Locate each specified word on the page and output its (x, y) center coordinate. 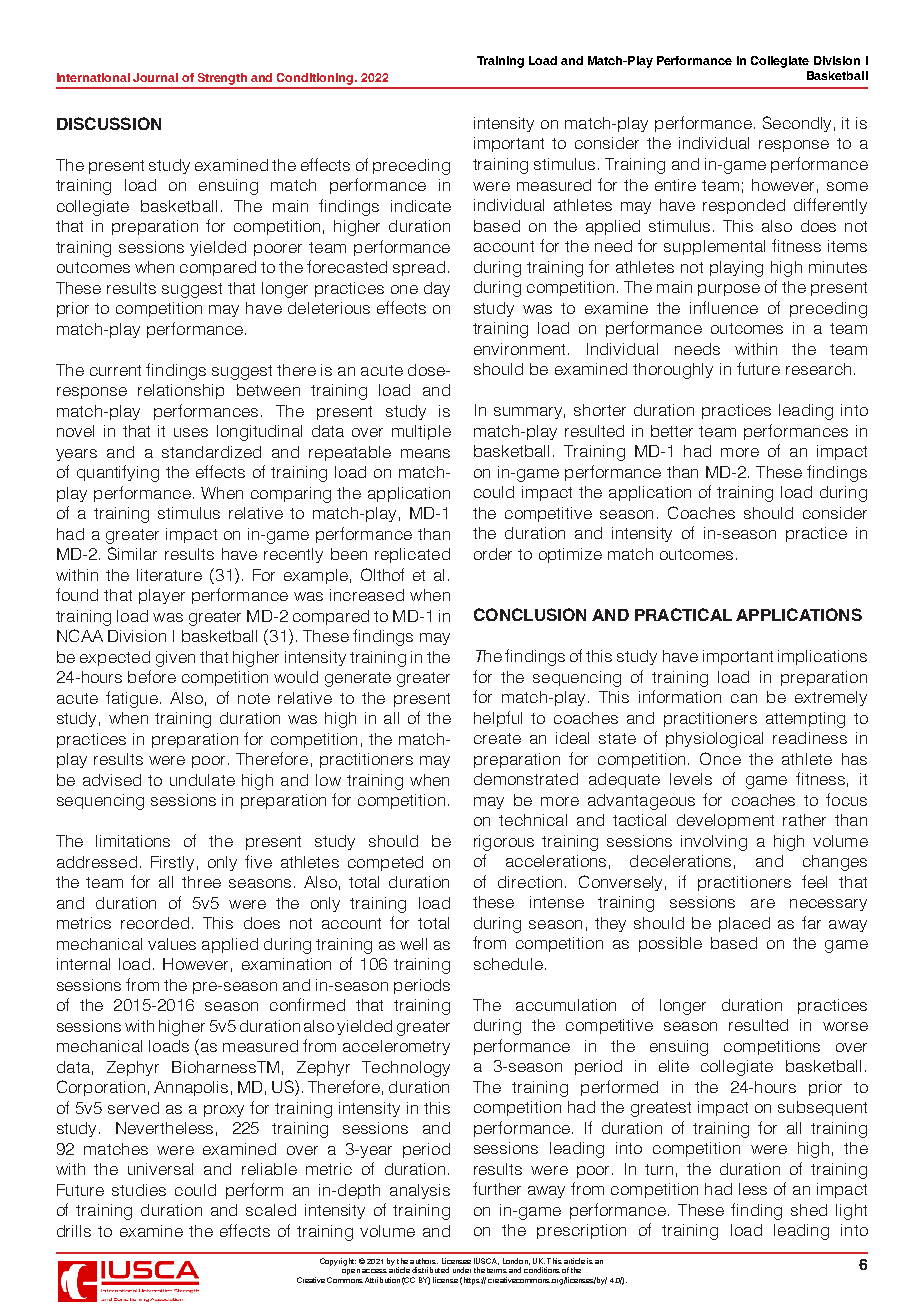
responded (744, 206)
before (152, 676)
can (744, 698)
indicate (421, 206)
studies (139, 1190)
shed (809, 1210)
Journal (155, 77)
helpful (498, 719)
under (462, 1270)
